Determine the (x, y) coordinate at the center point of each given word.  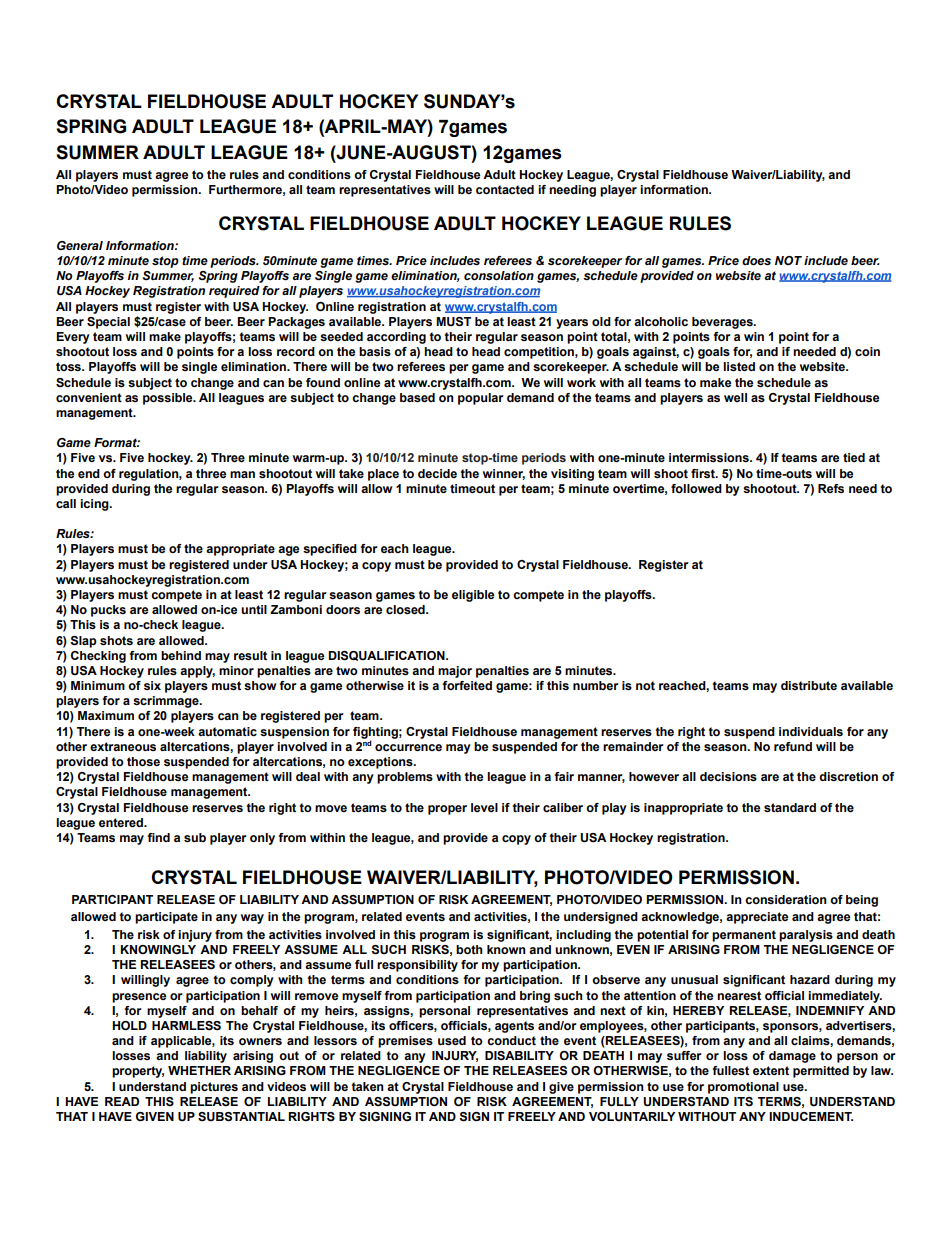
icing (95, 505)
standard (790, 808)
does (756, 261)
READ (122, 1101)
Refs (831, 488)
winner (504, 474)
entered (122, 822)
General (80, 245)
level (484, 807)
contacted (505, 189)
